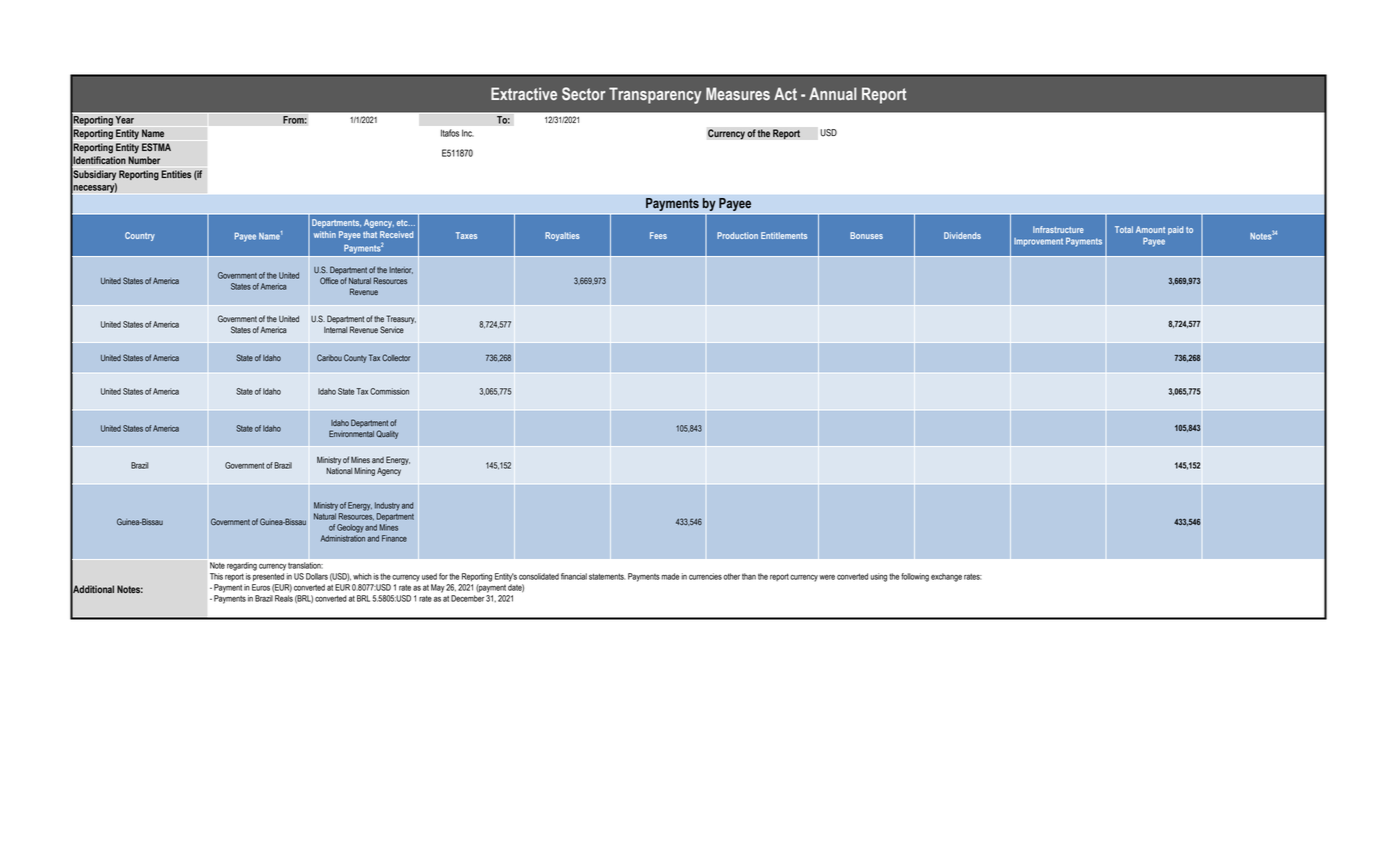 This image has height=850, width=1400. What do you see at coordinates (124, 120) in the image?
I see `Year` at bounding box center [124, 120].
